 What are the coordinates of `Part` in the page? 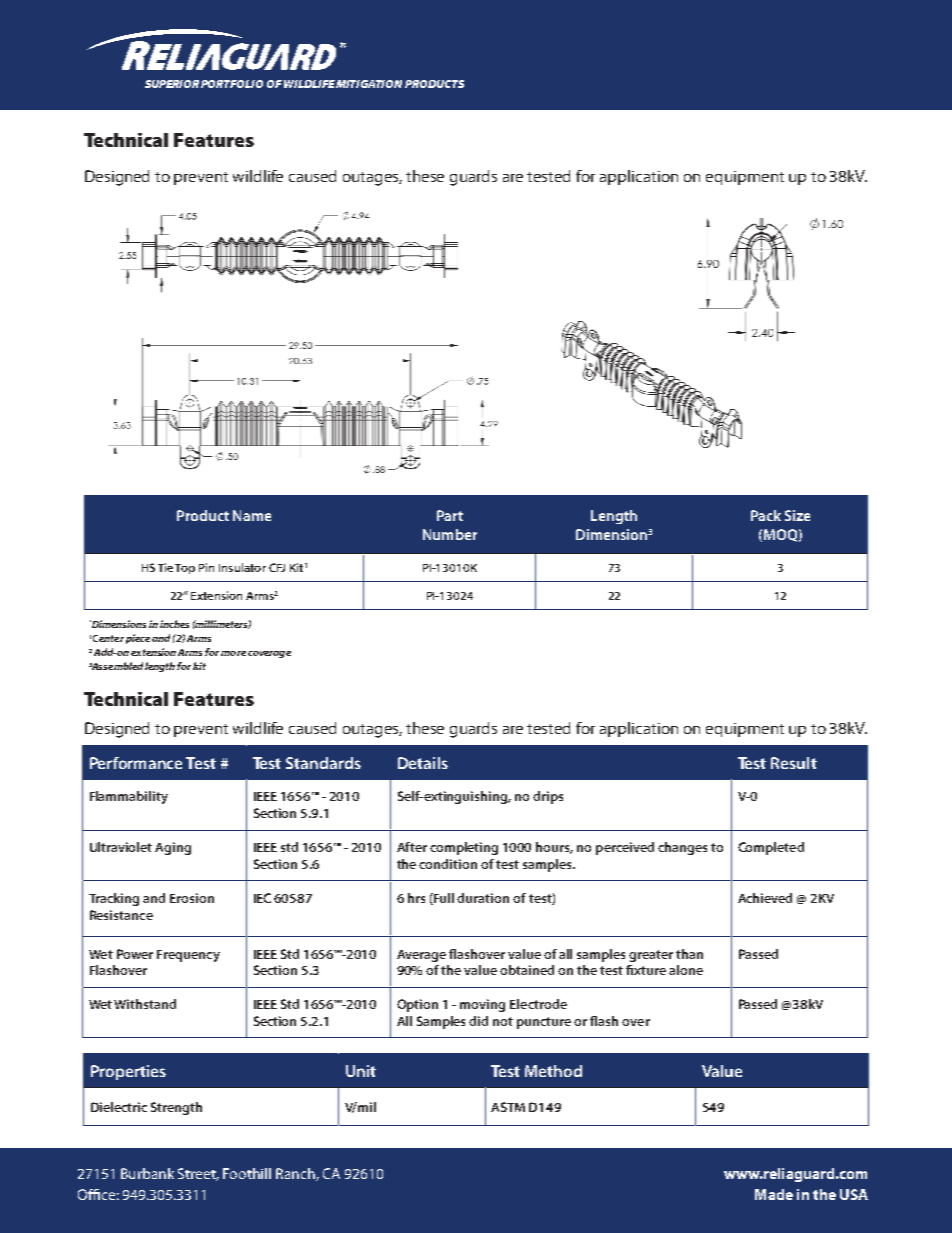 It's located at (450, 515).
